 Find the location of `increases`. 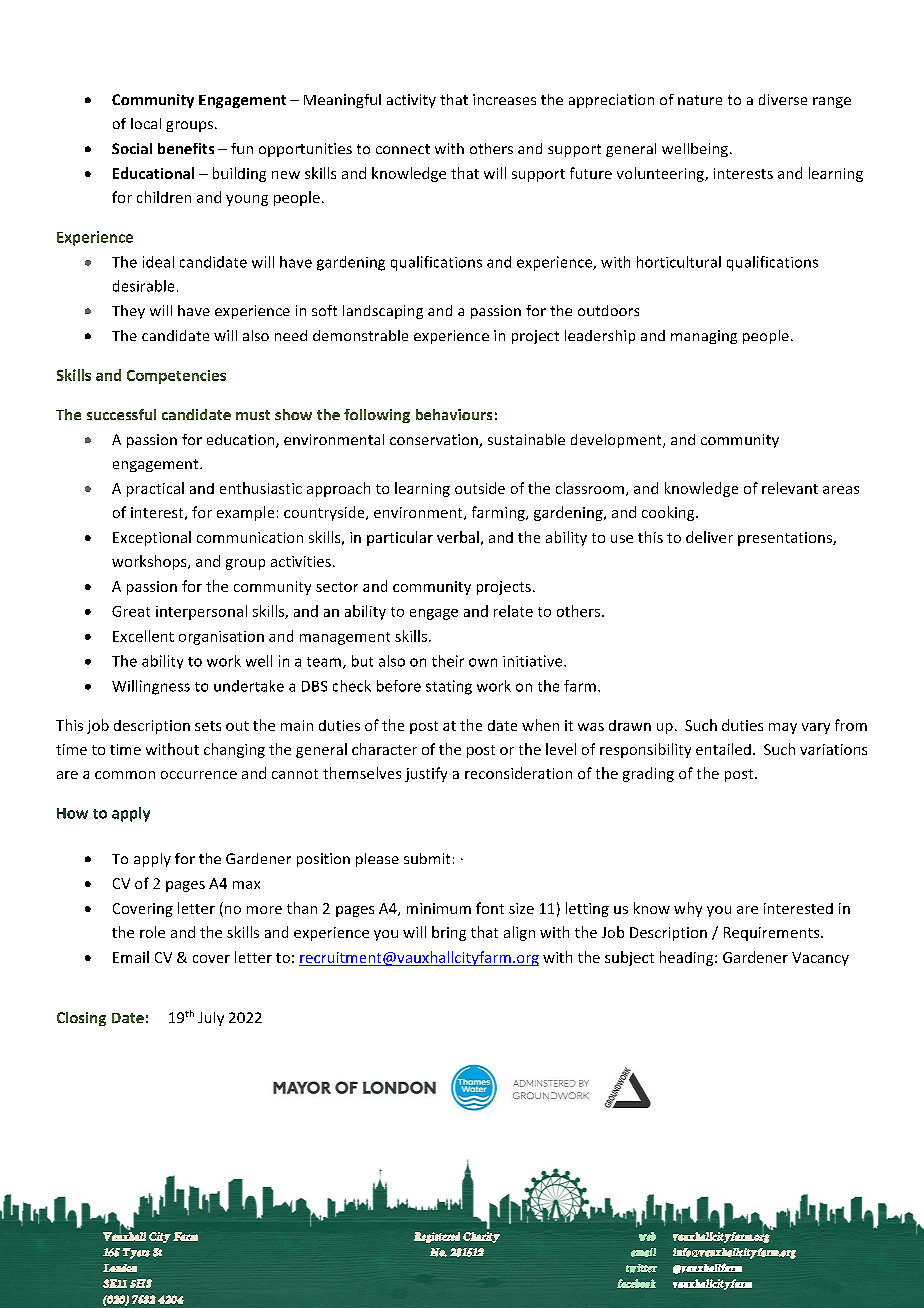

increases is located at coordinates (504, 99).
